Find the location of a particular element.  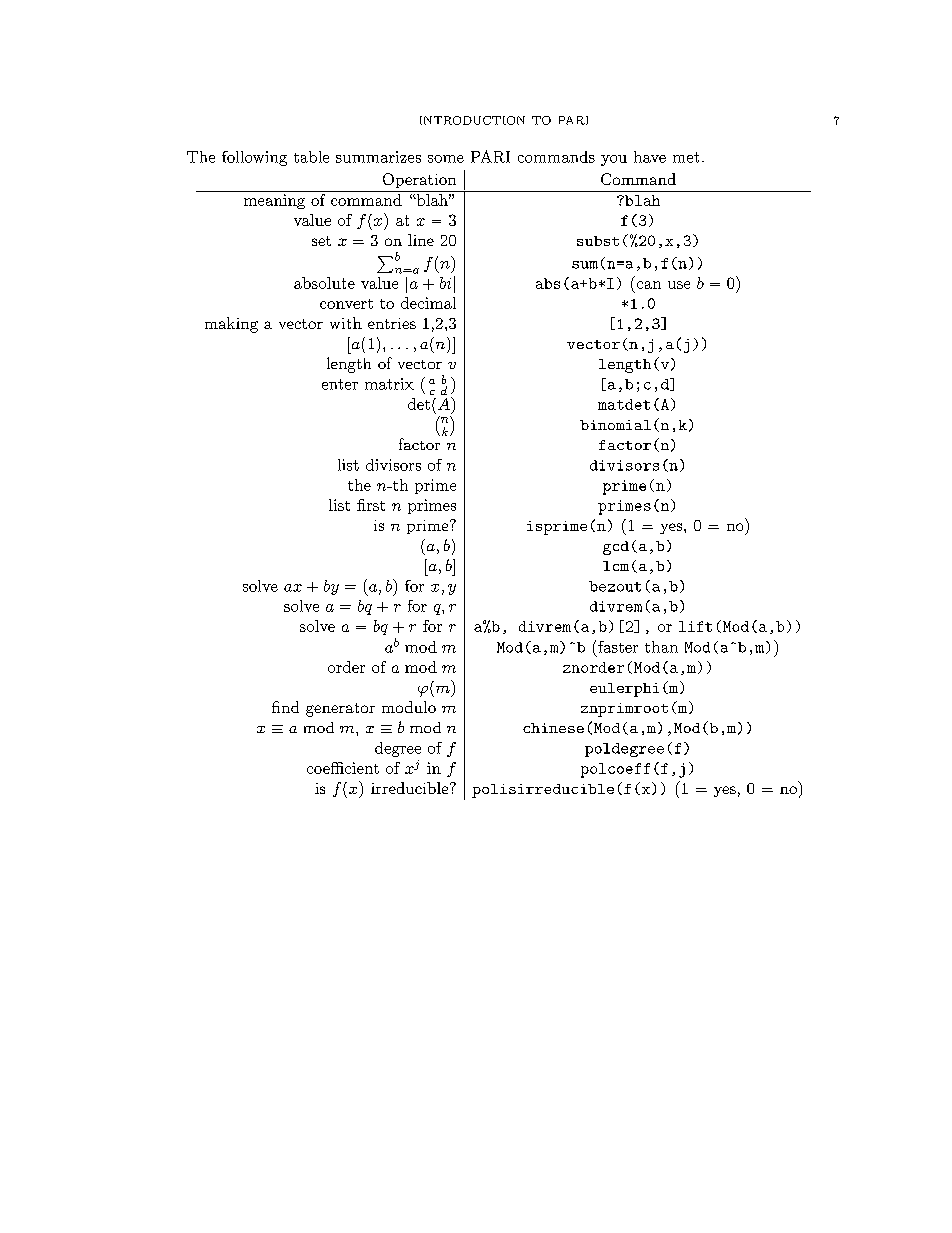

can is located at coordinates (649, 285).
